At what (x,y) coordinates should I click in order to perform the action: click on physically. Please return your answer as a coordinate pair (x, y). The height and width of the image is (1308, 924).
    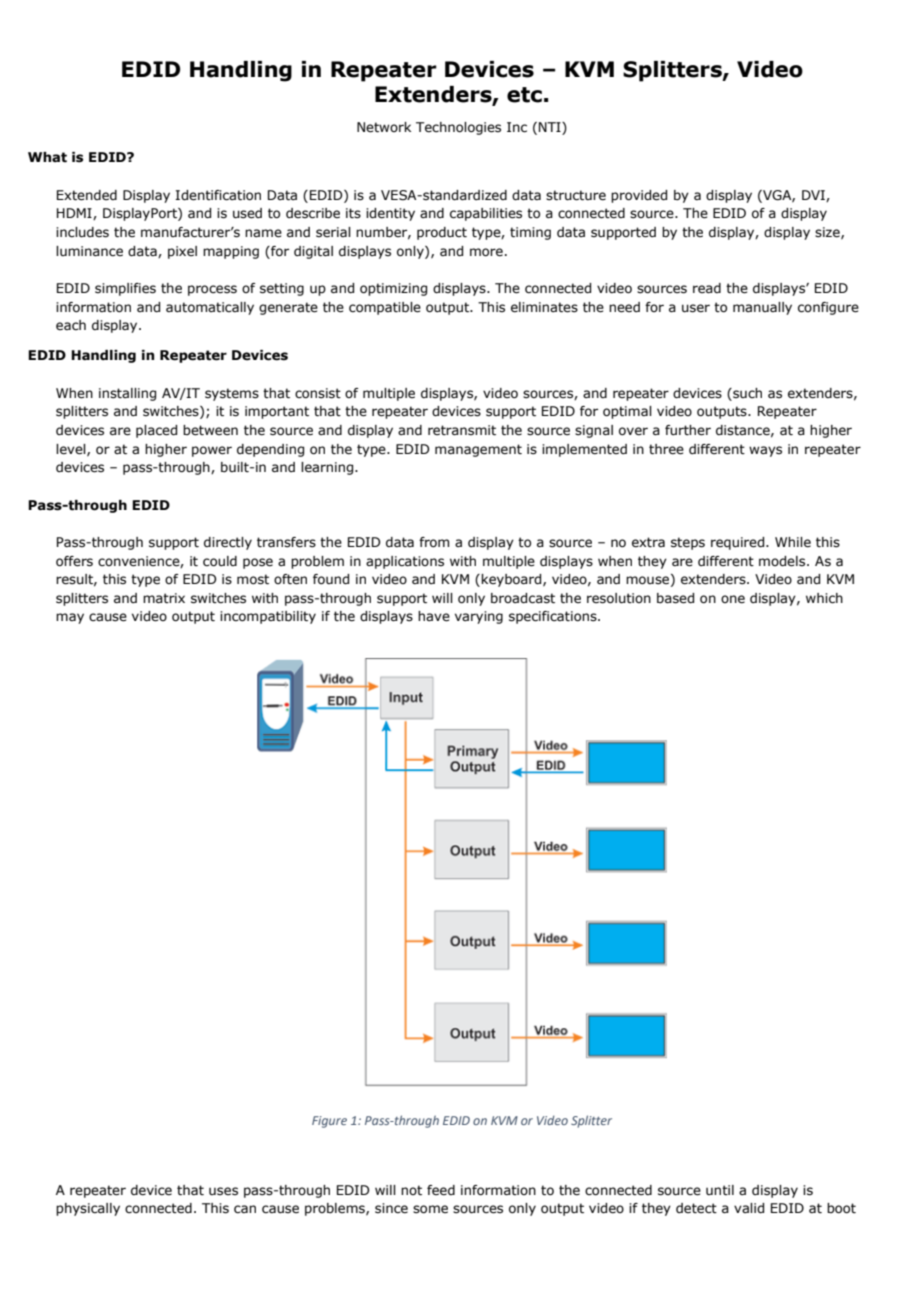
    Looking at the image, I should click on (88, 1209).
